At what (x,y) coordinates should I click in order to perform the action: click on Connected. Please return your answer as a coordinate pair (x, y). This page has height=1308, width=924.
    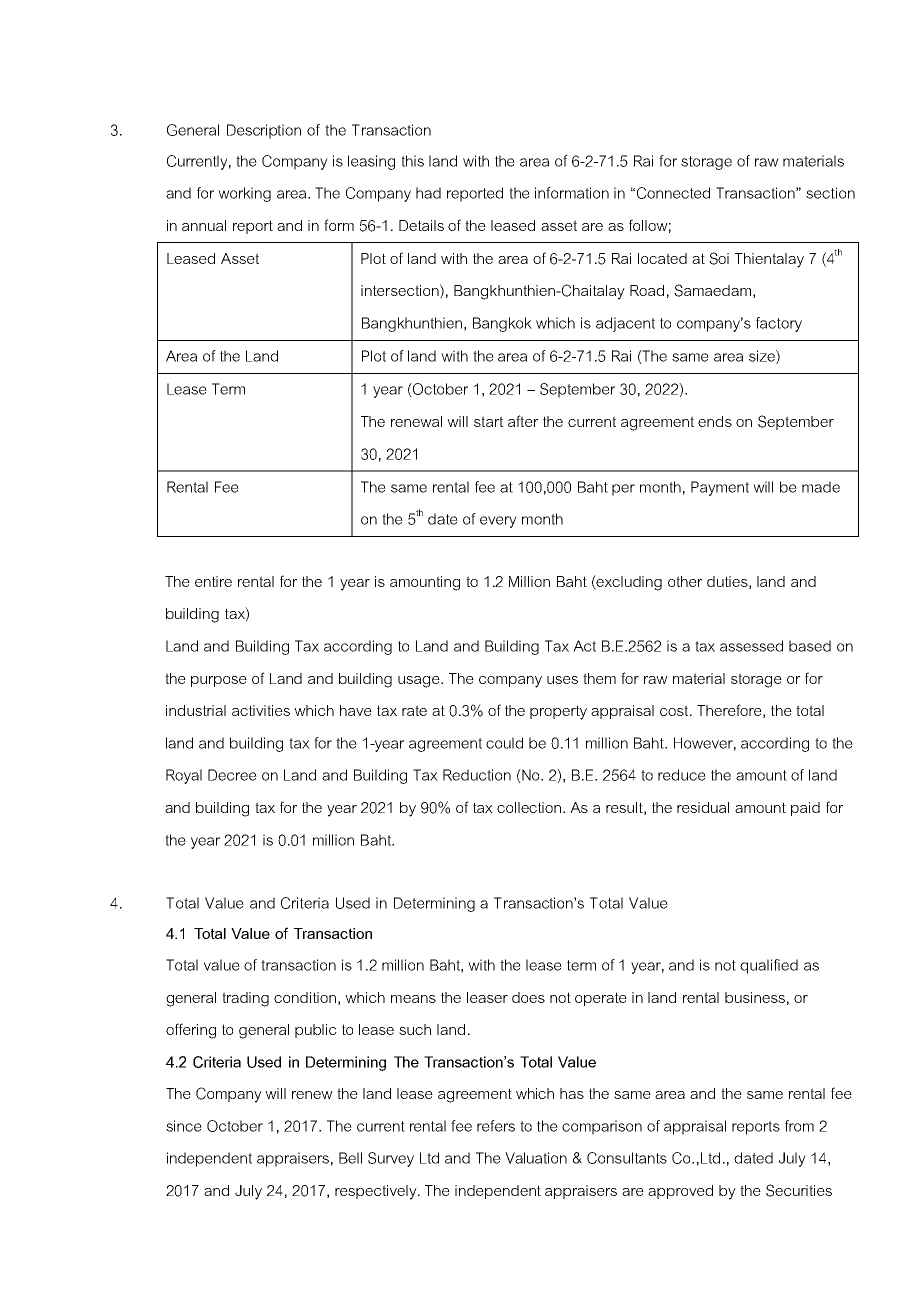
    Looking at the image, I should click on (673, 193).
